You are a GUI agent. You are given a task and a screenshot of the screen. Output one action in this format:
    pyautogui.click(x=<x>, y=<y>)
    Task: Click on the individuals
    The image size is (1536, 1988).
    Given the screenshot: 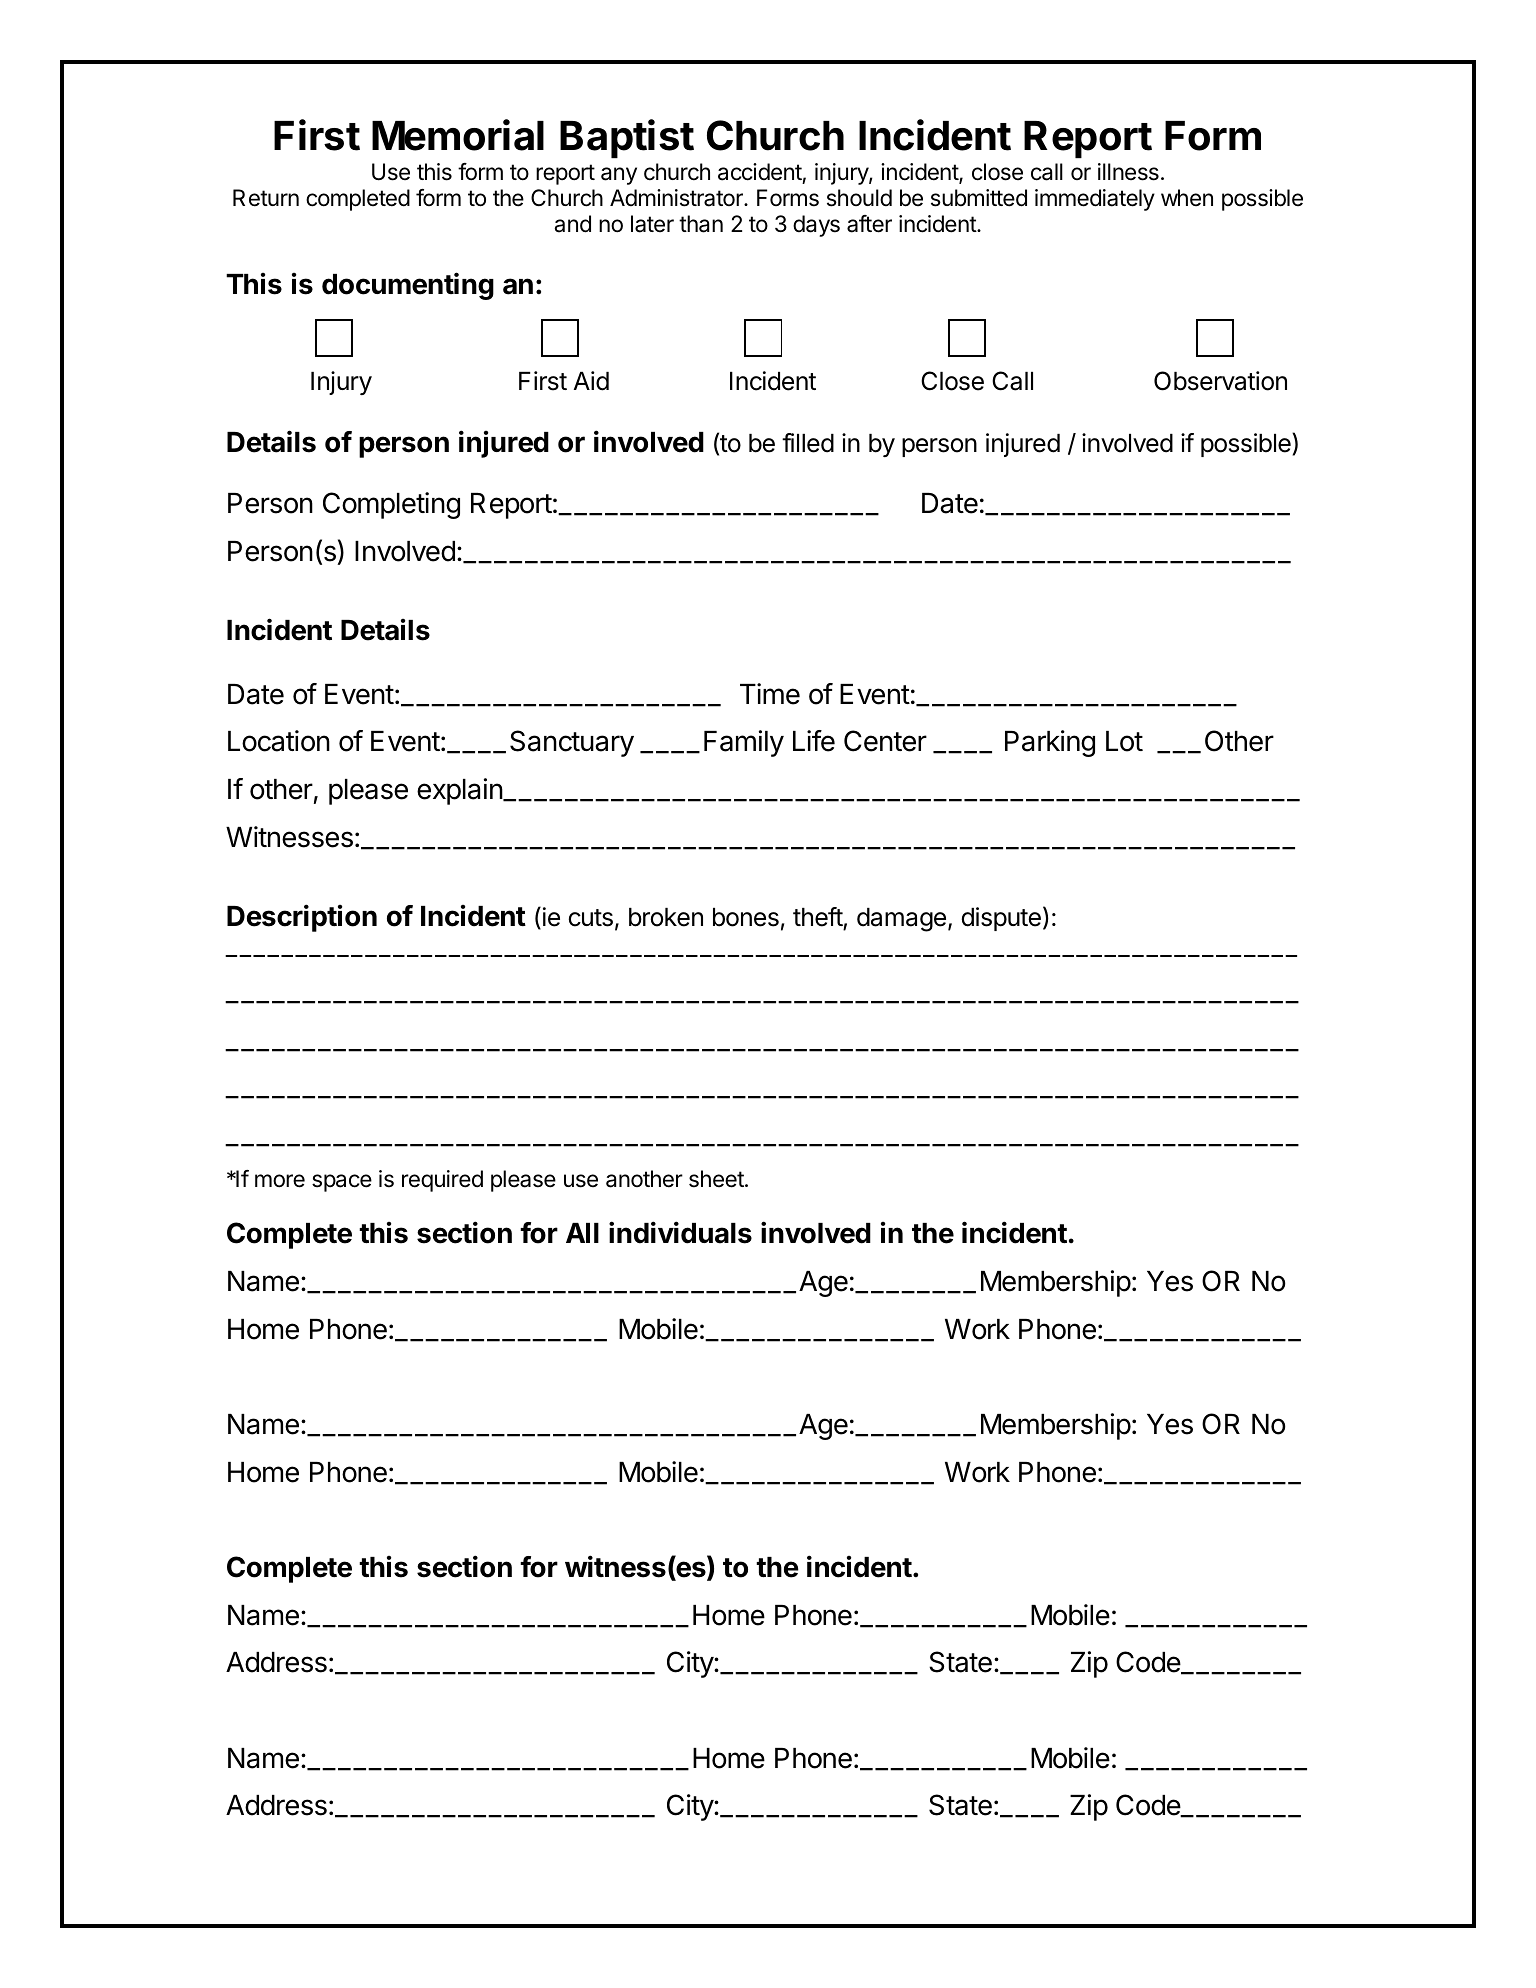 What is the action you would take?
    pyautogui.click(x=680, y=1232)
